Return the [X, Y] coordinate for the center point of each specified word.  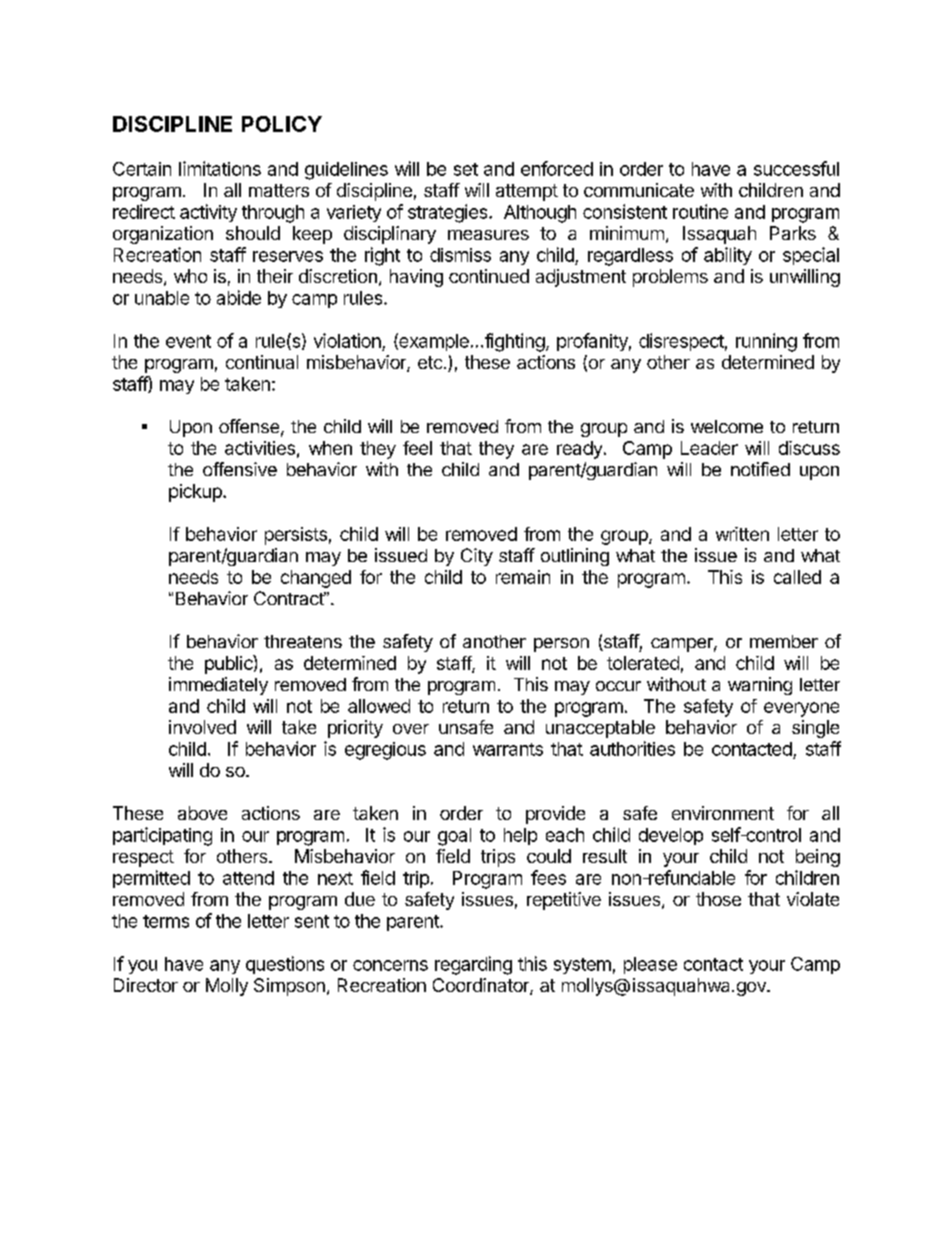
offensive [240, 469]
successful [796, 168]
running [766, 342]
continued [489, 276]
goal [454, 837]
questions [285, 965]
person [561, 645]
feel [417, 448]
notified [760, 469]
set [466, 169]
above [202, 813]
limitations [220, 168]
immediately [218, 686]
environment [723, 813]
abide [239, 297]
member [784, 641]
